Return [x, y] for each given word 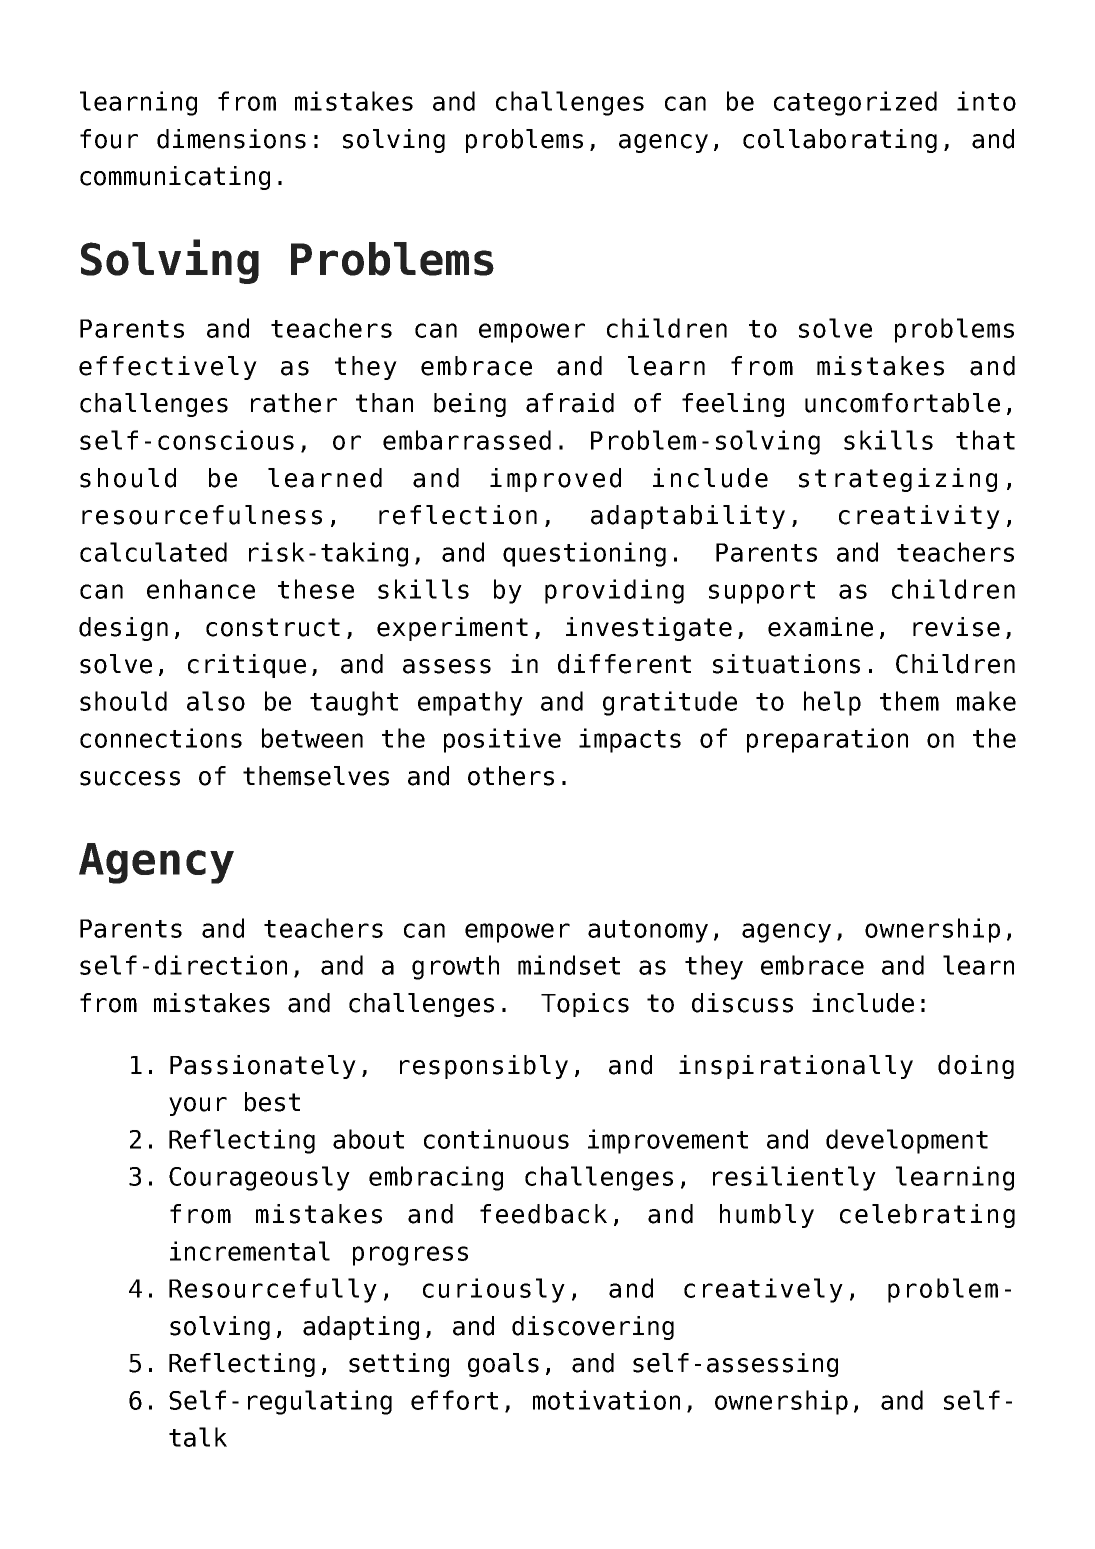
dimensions [231, 139]
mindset [569, 965]
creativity [919, 517]
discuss [742, 1003]
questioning [584, 554]
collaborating [840, 141]
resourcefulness [202, 515]
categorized [855, 103]
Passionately [263, 1067]
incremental [250, 1251]
